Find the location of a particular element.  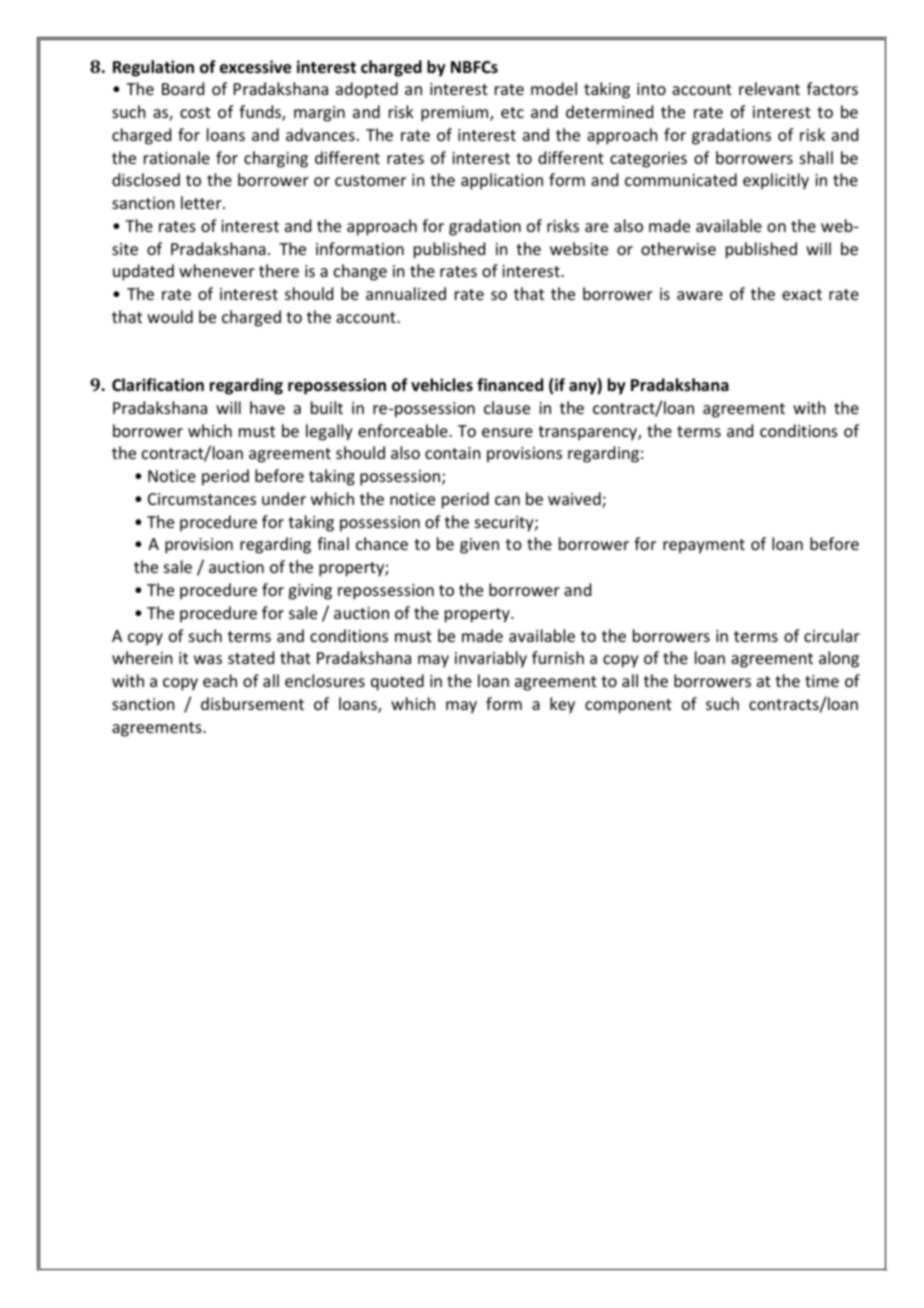

Board is located at coordinates (183, 88).
